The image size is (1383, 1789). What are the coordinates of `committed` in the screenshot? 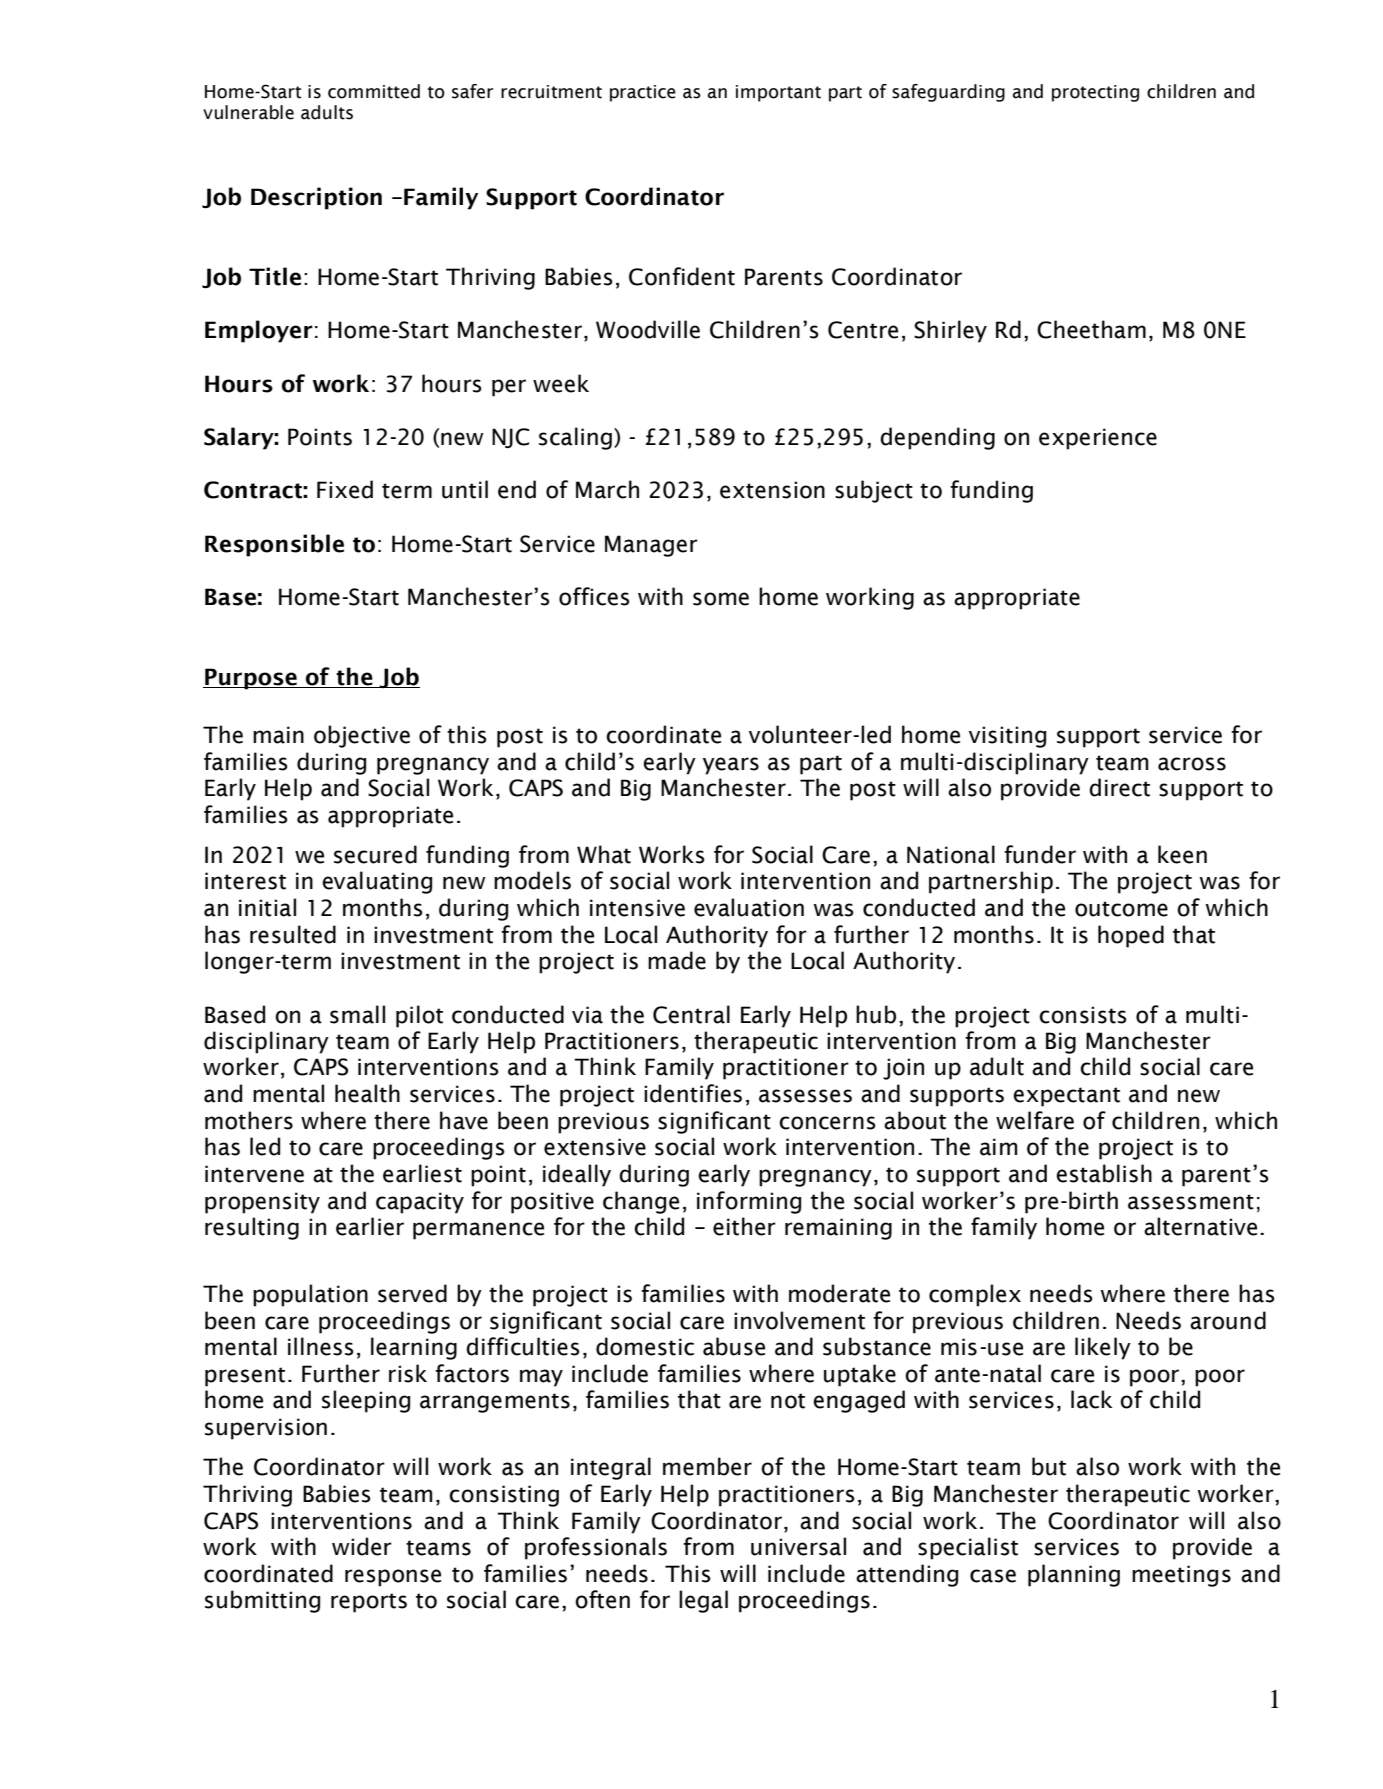 It's located at (374, 91).
